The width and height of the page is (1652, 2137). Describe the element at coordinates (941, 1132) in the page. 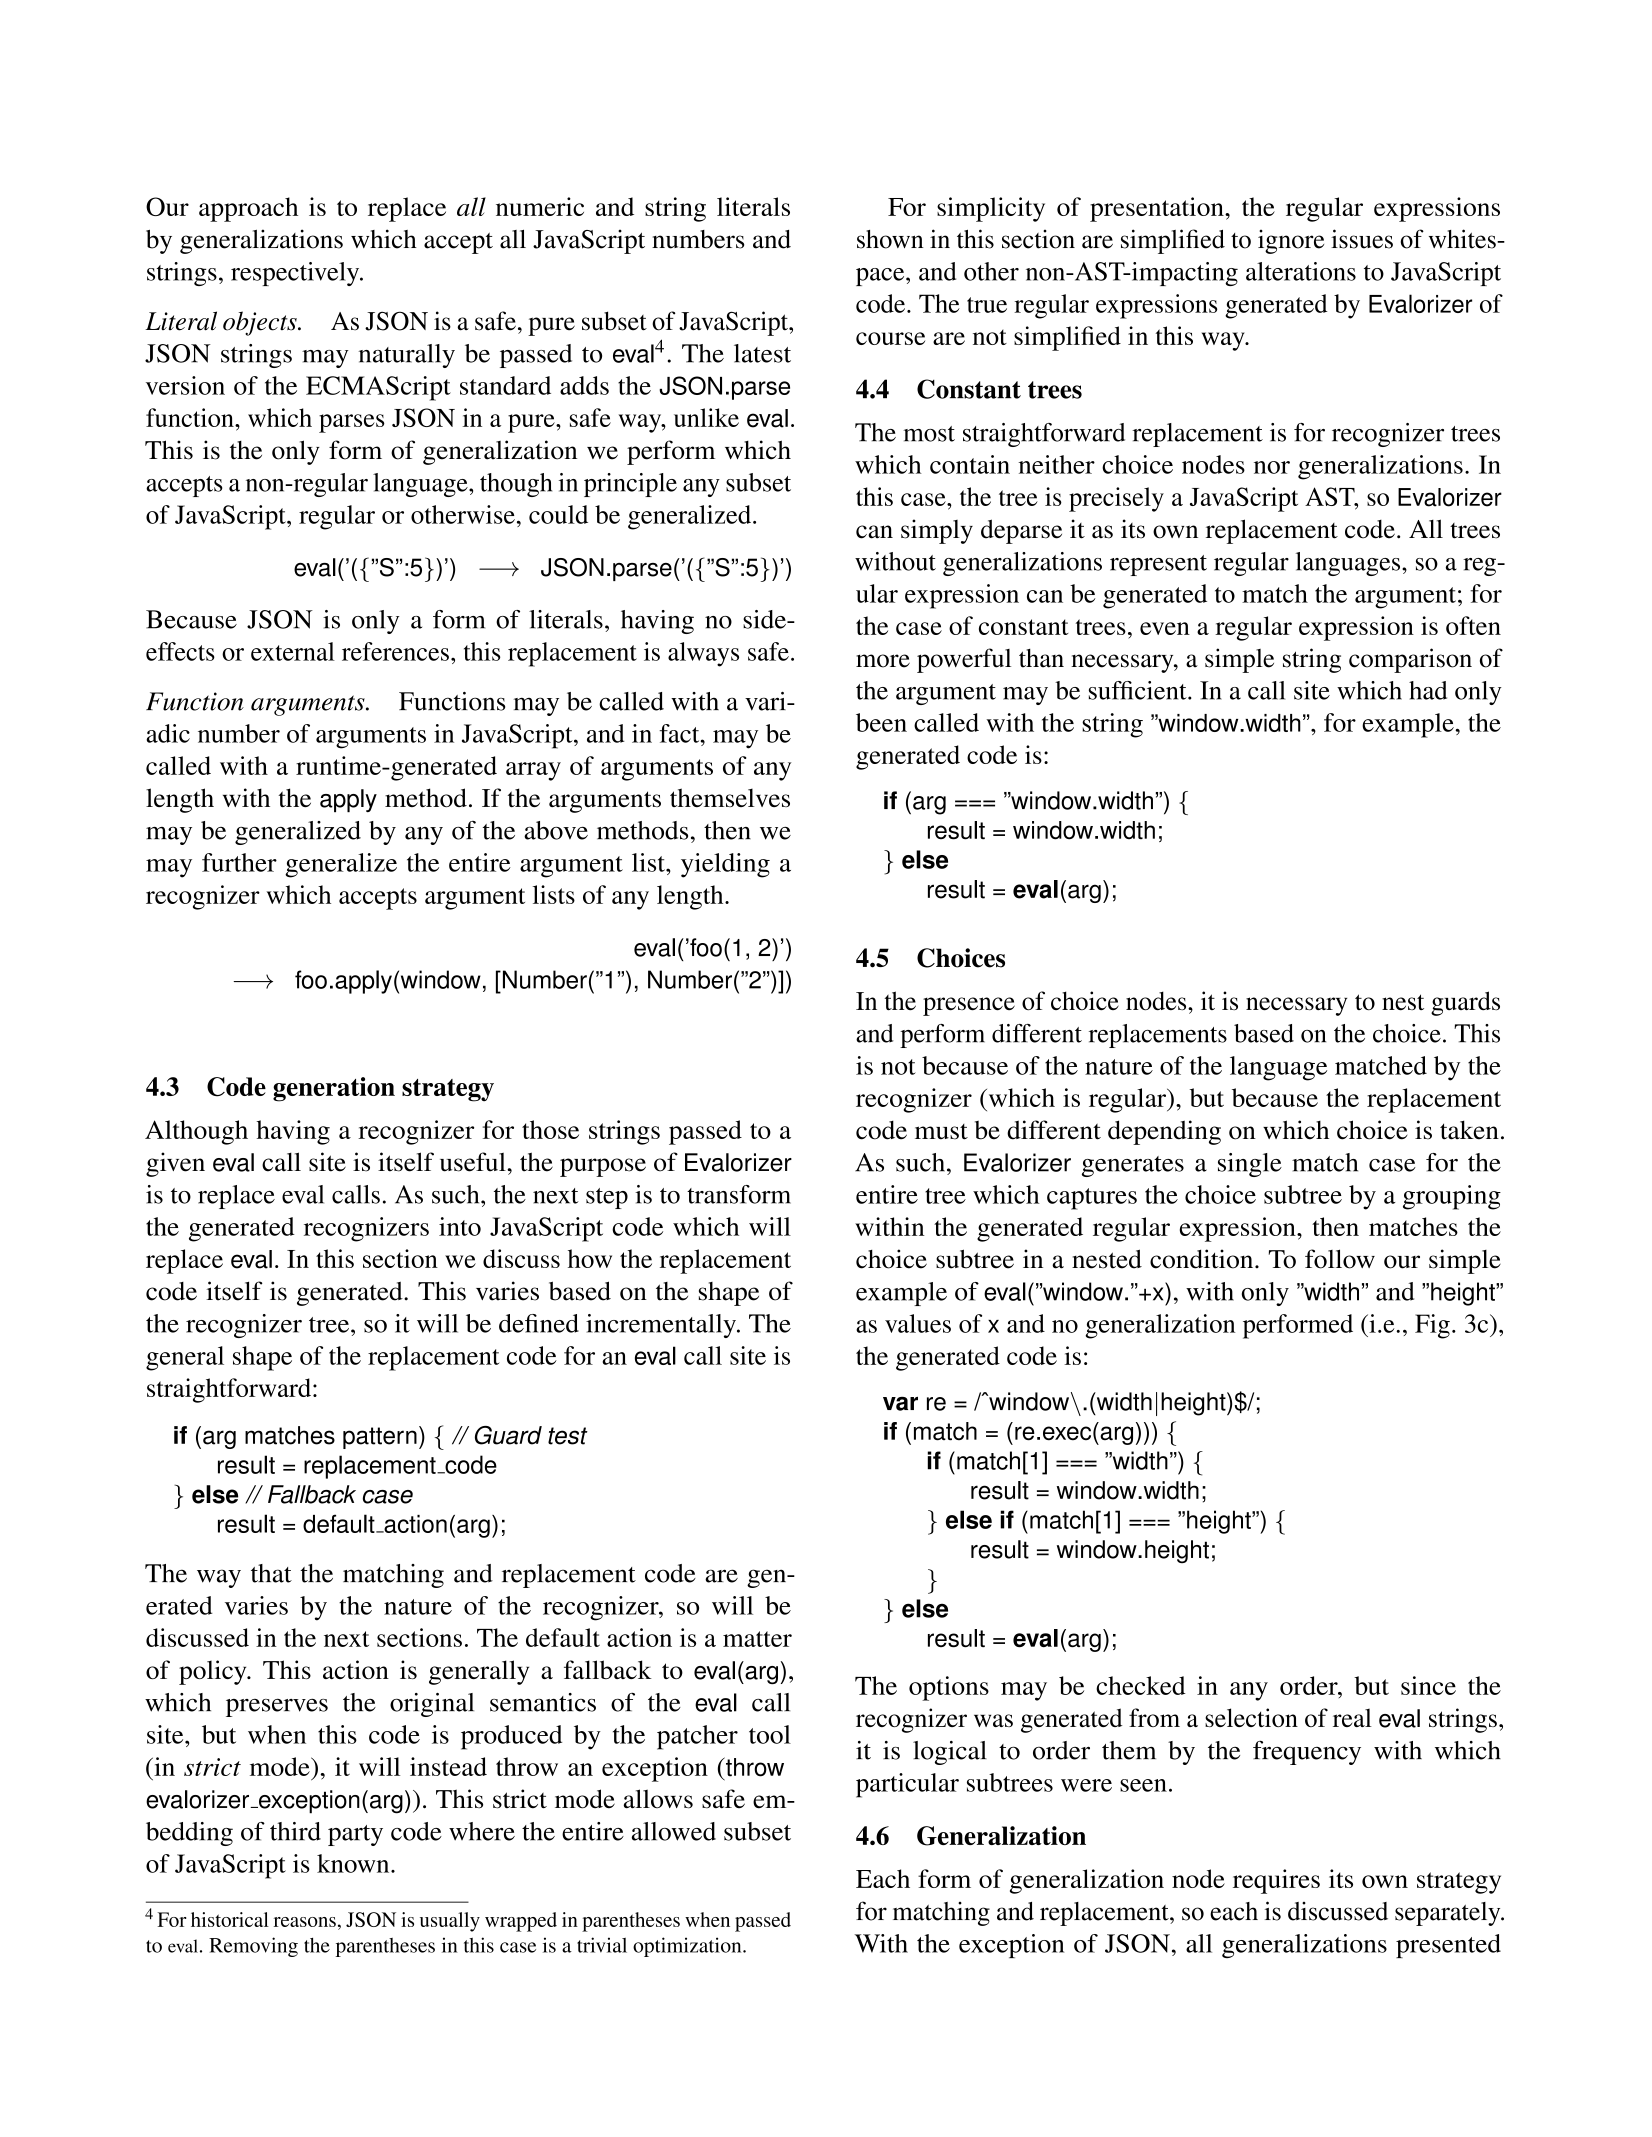

I see `must` at that location.
